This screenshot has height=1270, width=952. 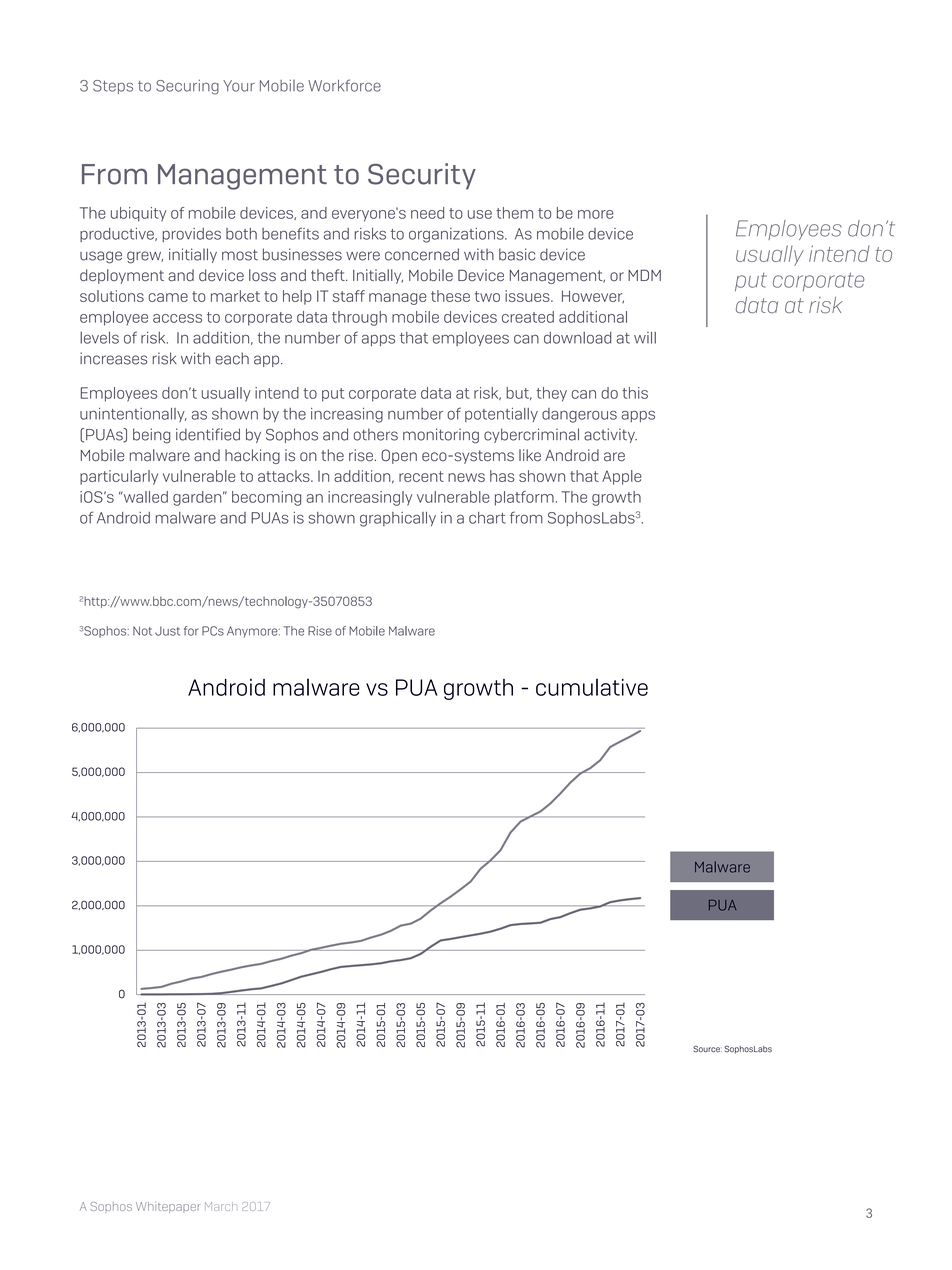 I want to click on chart, so click(x=487, y=518).
